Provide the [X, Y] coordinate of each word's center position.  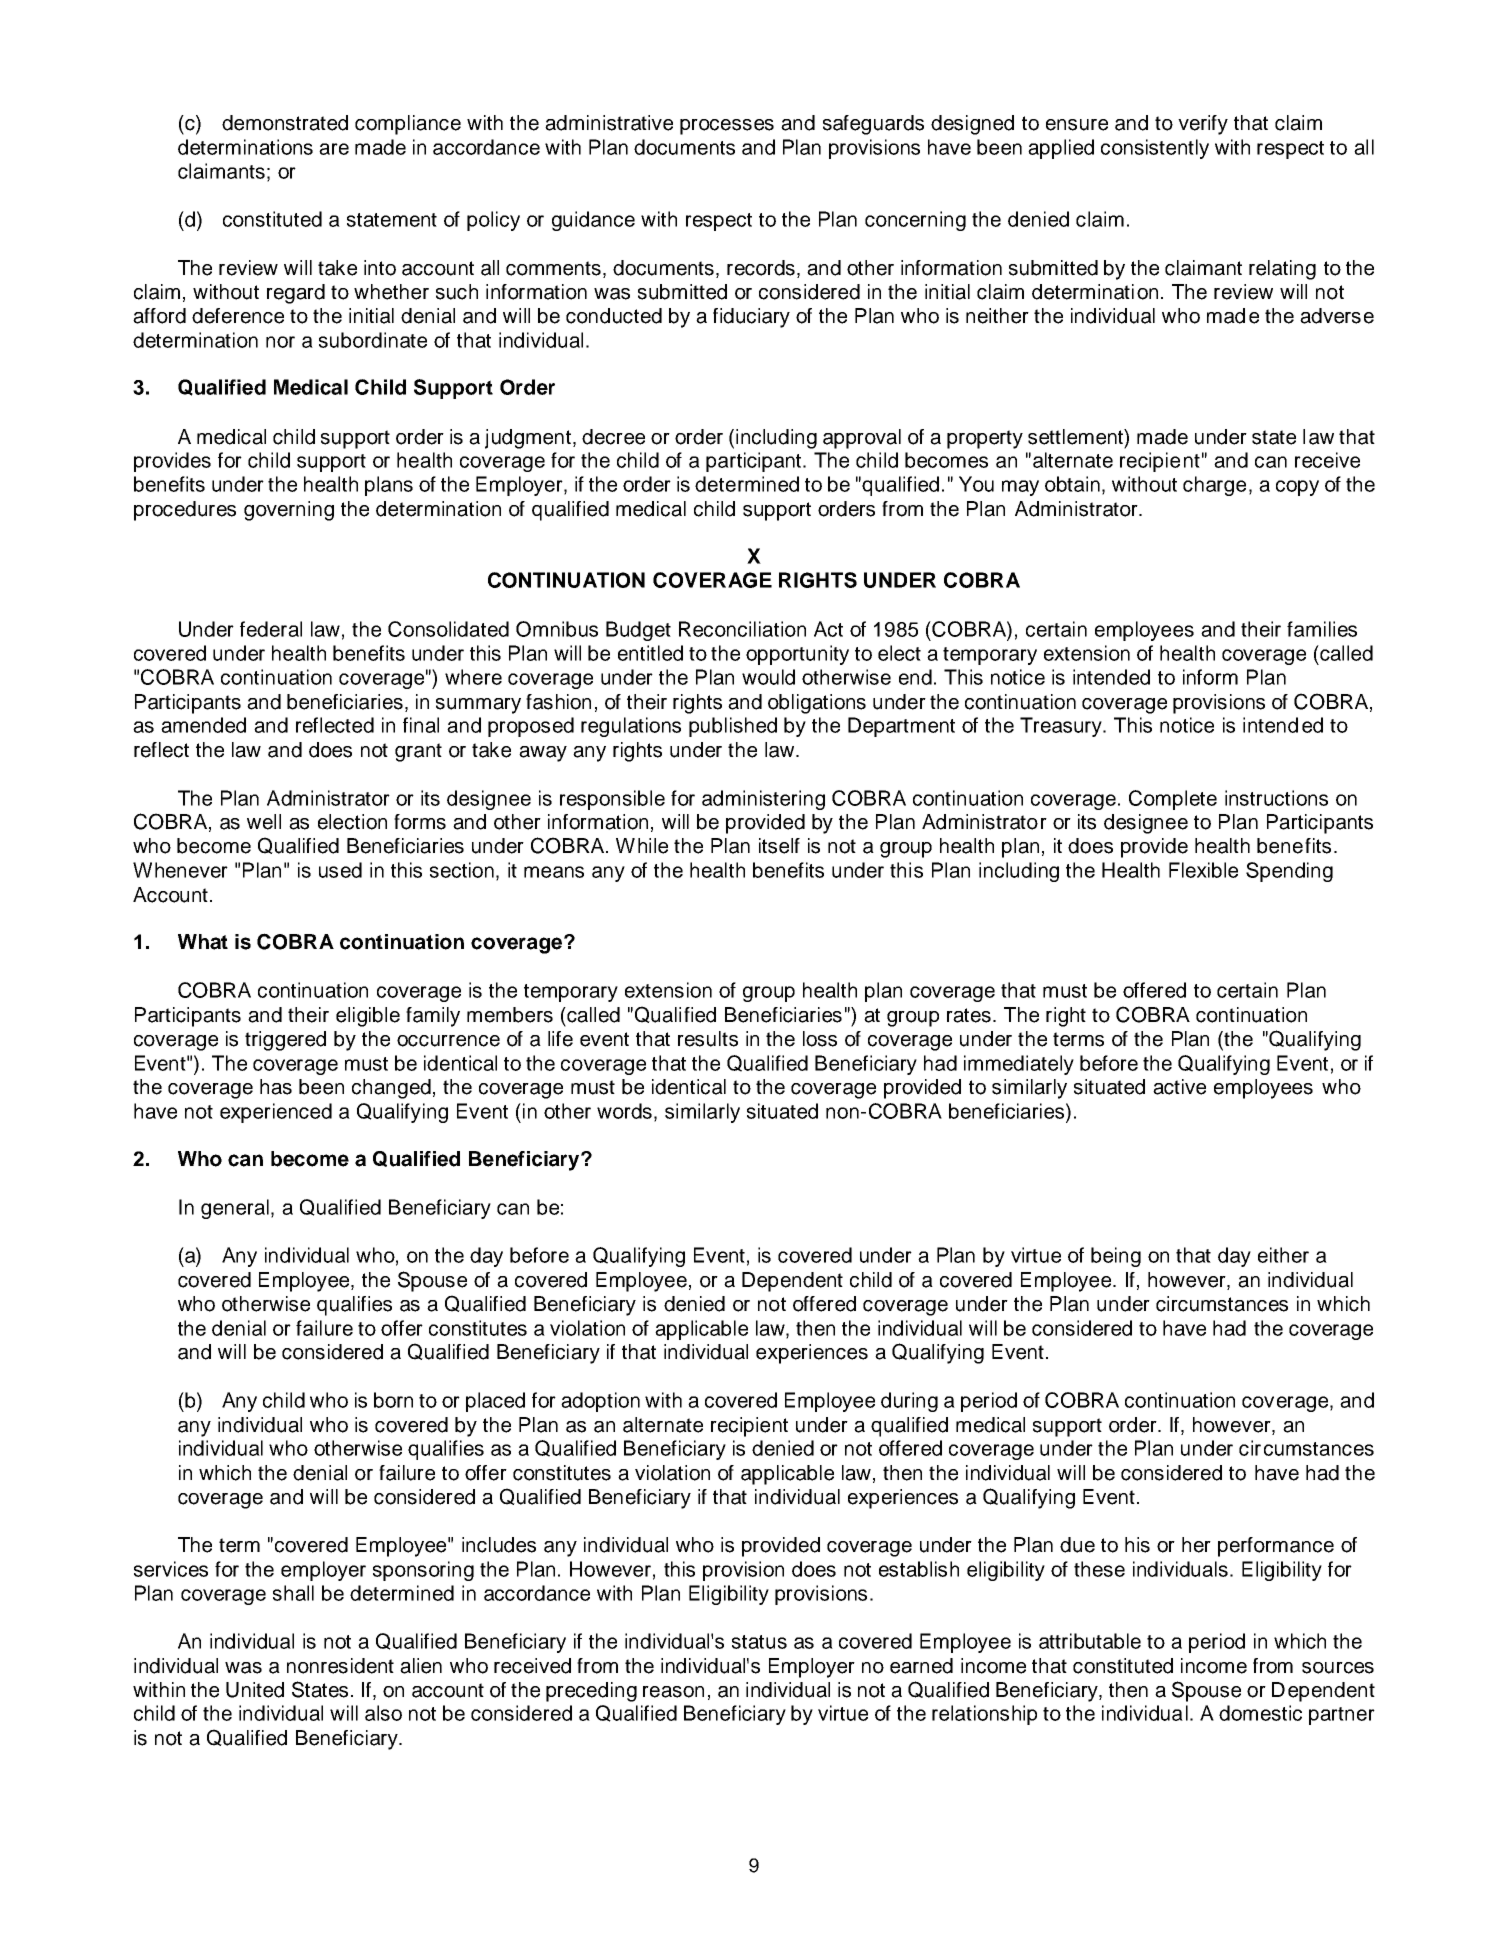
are [334, 149]
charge [1214, 486]
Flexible [1203, 870]
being [1116, 1257]
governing [289, 511]
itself [779, 846]
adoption [600, 1402]
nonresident [340, 1666]
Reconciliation [742, 629]
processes [727, 127]
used [340, 870]
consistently [1155, 149]
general [235, 1209]
